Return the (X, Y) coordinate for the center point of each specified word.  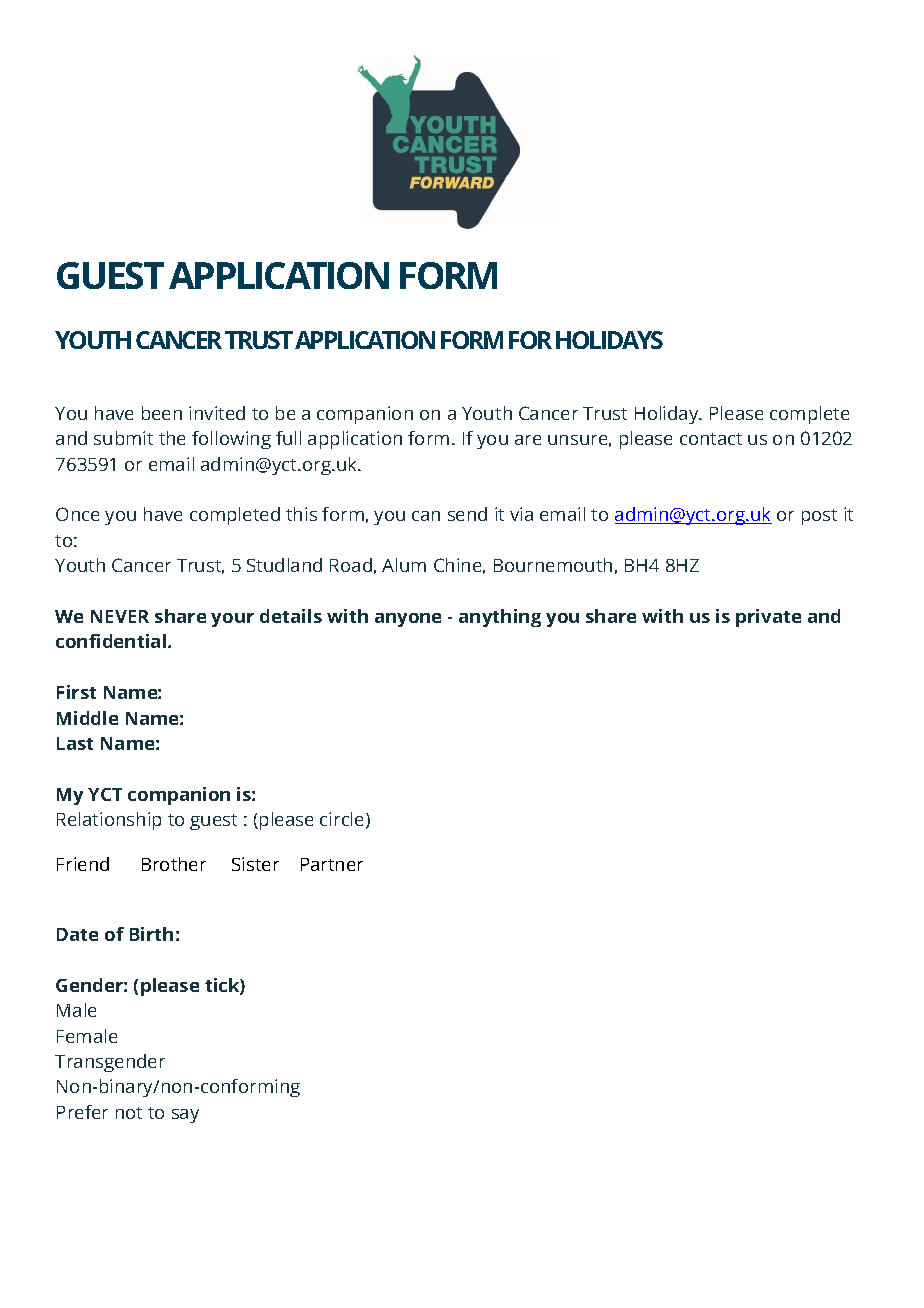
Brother (174, 864)
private (768, 618)
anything (500, 618)
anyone (408, 620)
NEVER (120, 616)
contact (711, 439)
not (129, 1113)
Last (75, 743)
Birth (151, 934)
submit (123, 438)
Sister (255, 864)
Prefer (82, 1112)
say (185, 1116)
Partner (332, 864)
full (288, 438)
